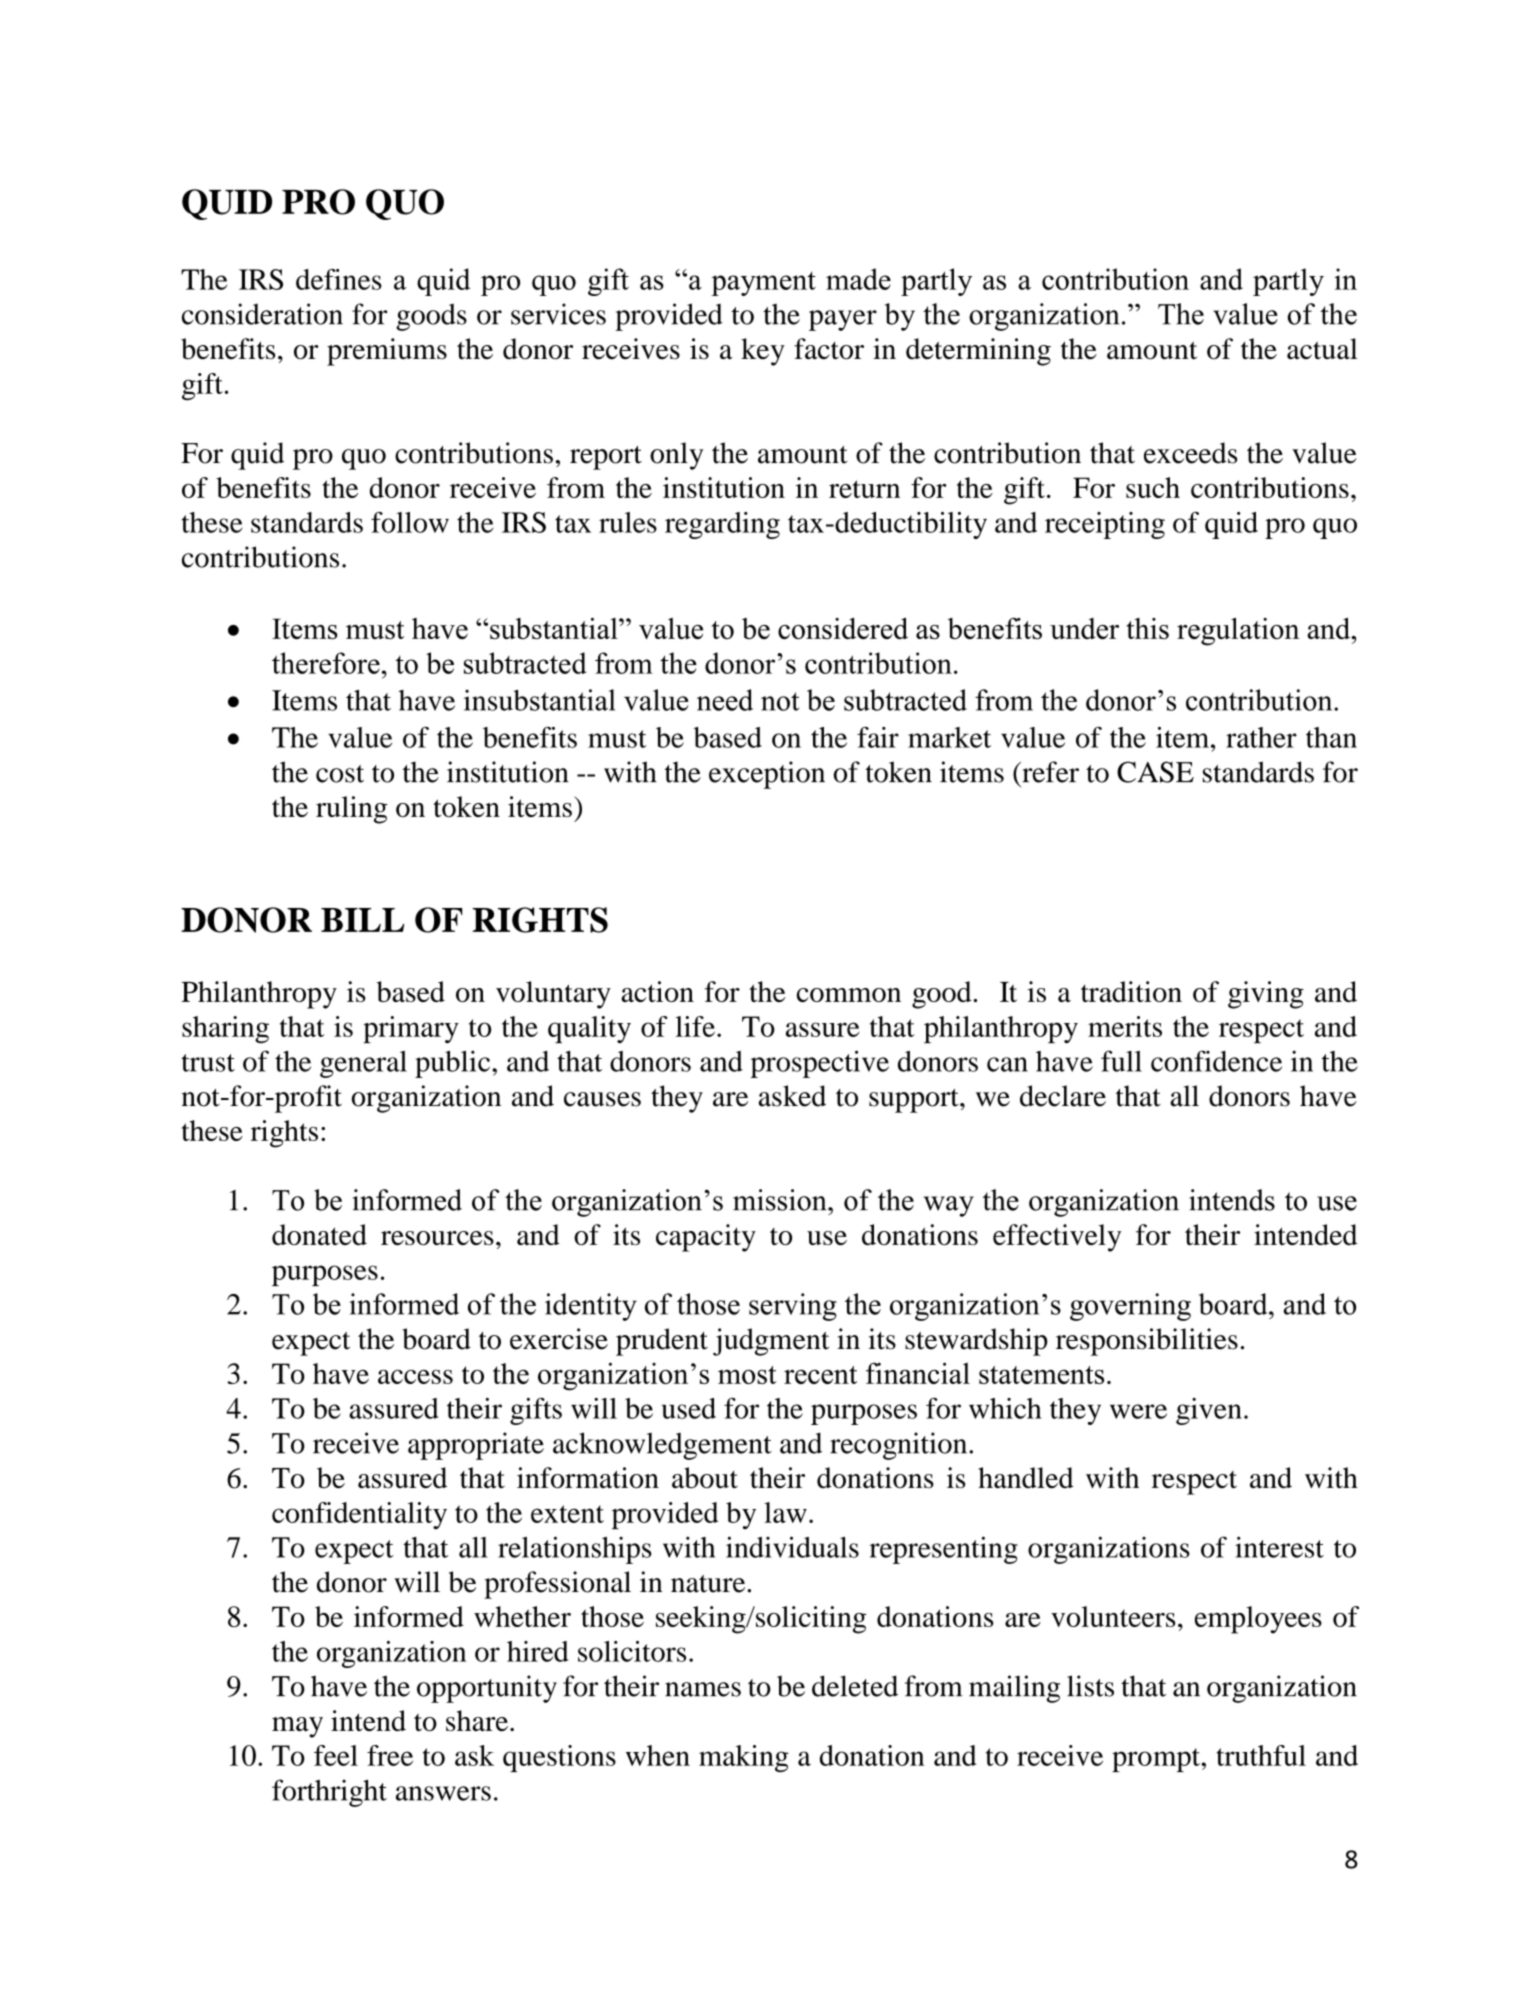 The height and width of the screenshot is (1992, 1539). What do you see at coordinates (351, 810) in the screenshot?
I see `ruling` at bounding box center [351, 810].
